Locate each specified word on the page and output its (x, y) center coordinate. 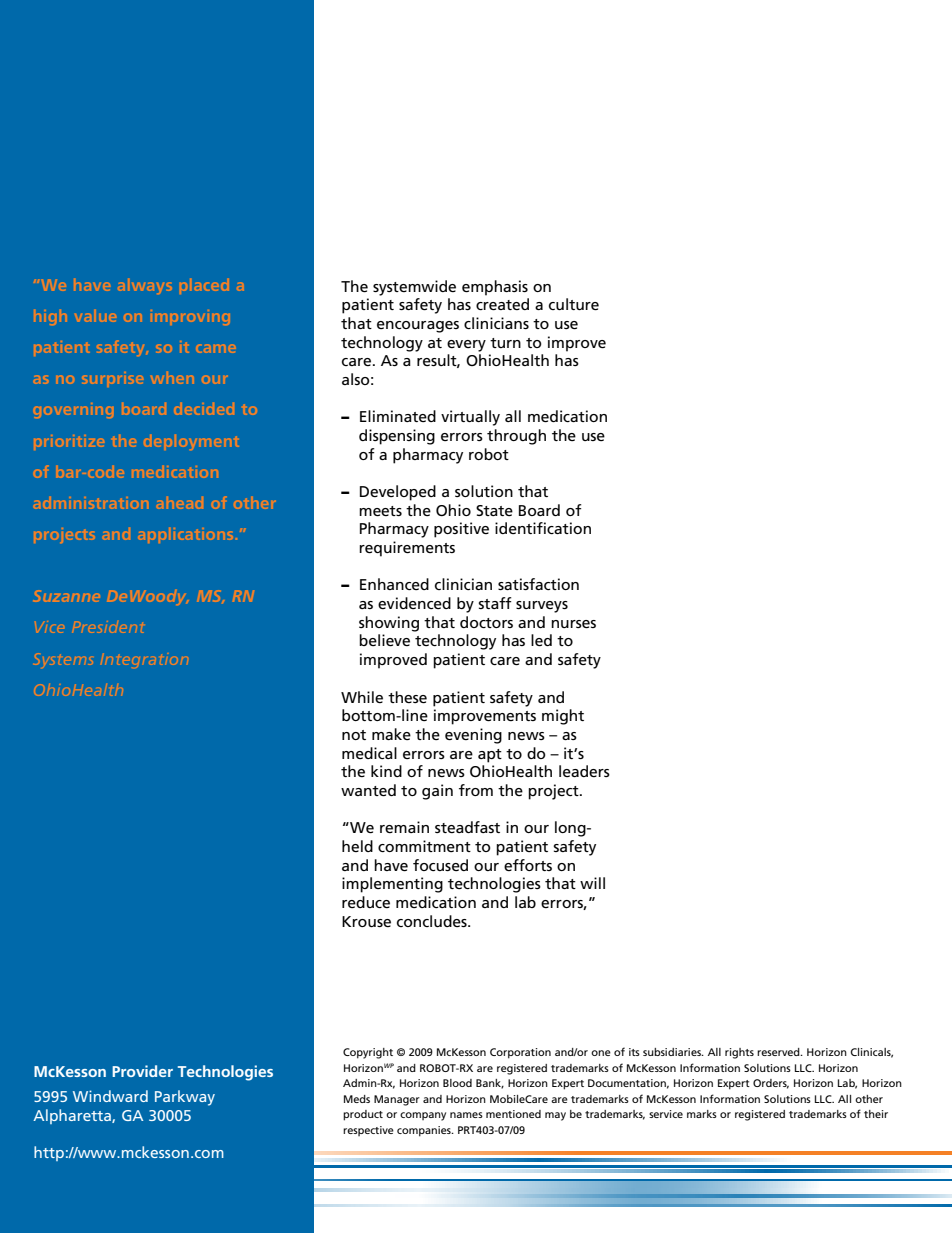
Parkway (185, 1098)
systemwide (414, 288)
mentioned (513, 1114)
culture (574, 304)
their (876, 1114)
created (502, 304)
